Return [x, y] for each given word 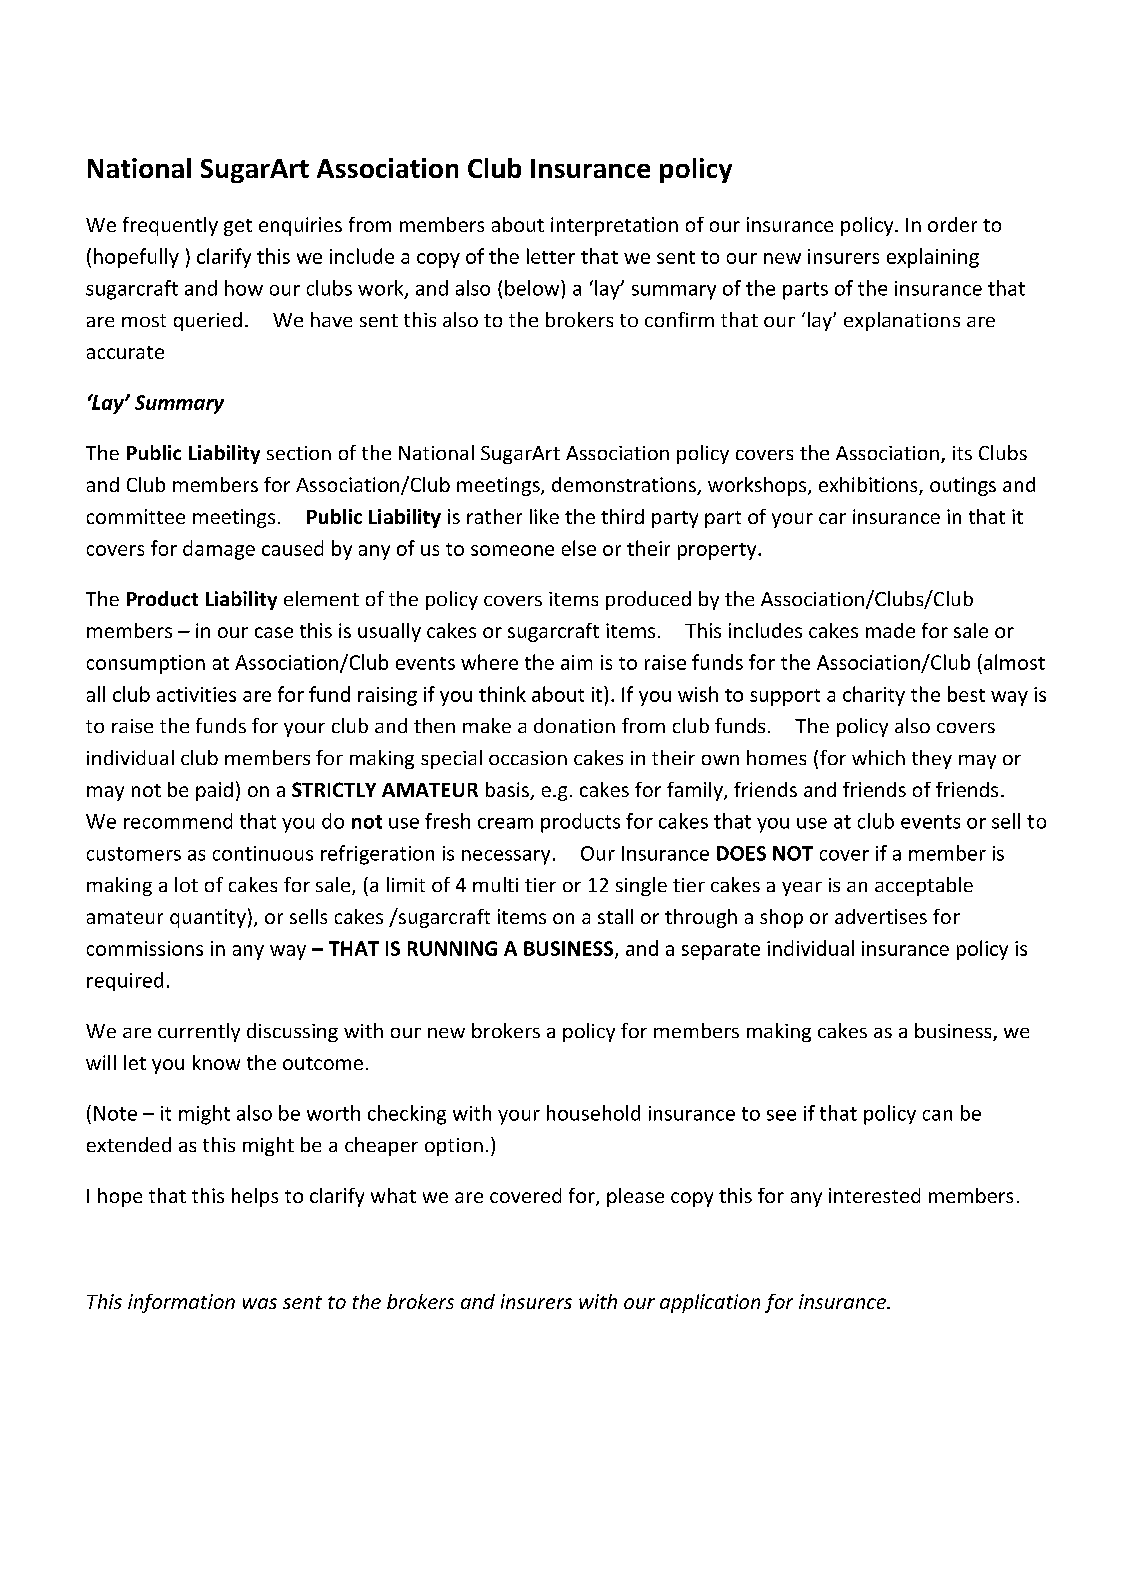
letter [551, 256]
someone [512, 550]
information [181, 1303]
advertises [881, 916]
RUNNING [452, 948]
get [238, 227]
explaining [933, 258]
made [890, 630]
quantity [208, 918]
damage [219, 550]
